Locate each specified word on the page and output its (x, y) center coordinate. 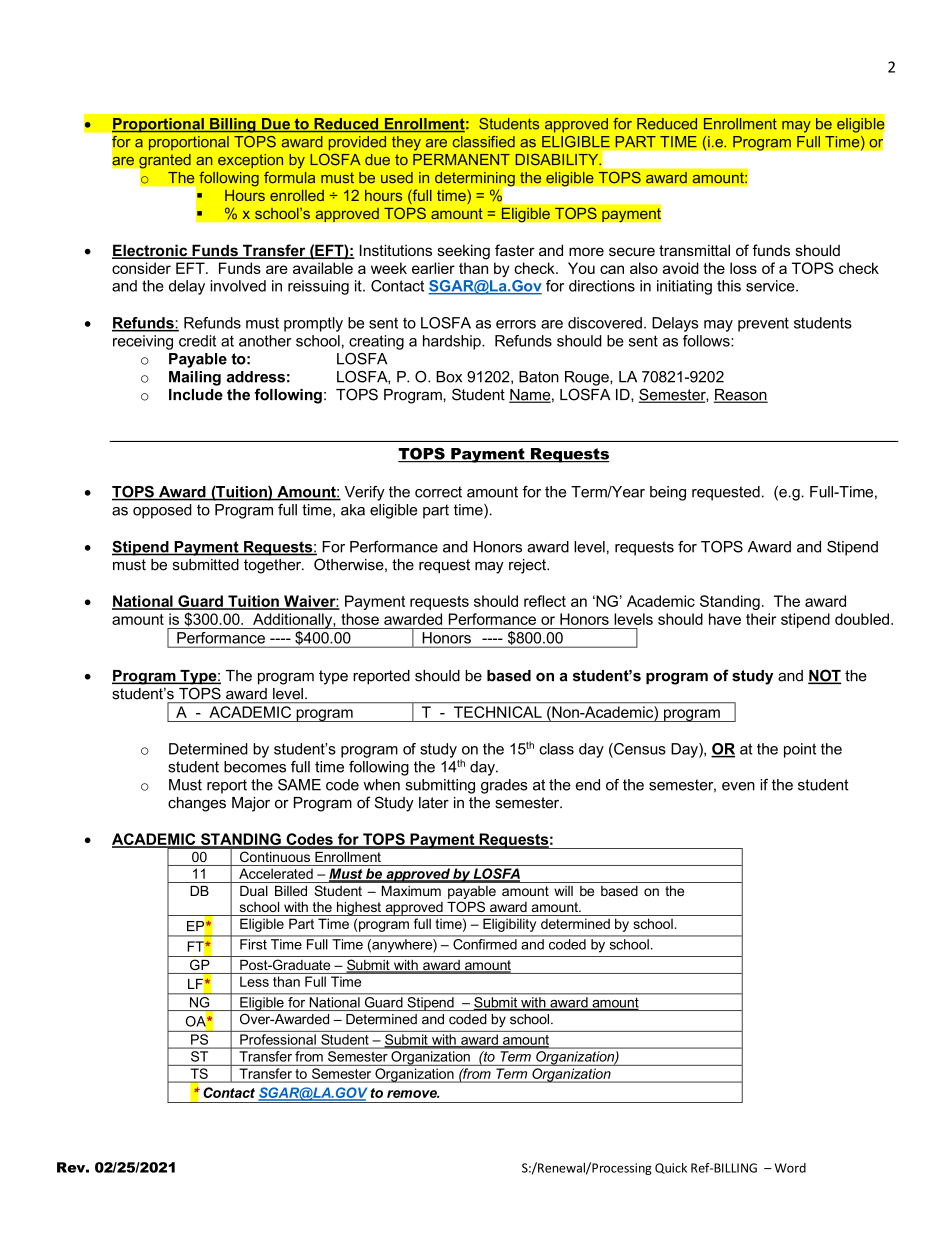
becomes (255, 767)
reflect (545, 601)
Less (254, 981)
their (761, 619)
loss (743, 268)
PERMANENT (461, 159)
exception (250, 161)
